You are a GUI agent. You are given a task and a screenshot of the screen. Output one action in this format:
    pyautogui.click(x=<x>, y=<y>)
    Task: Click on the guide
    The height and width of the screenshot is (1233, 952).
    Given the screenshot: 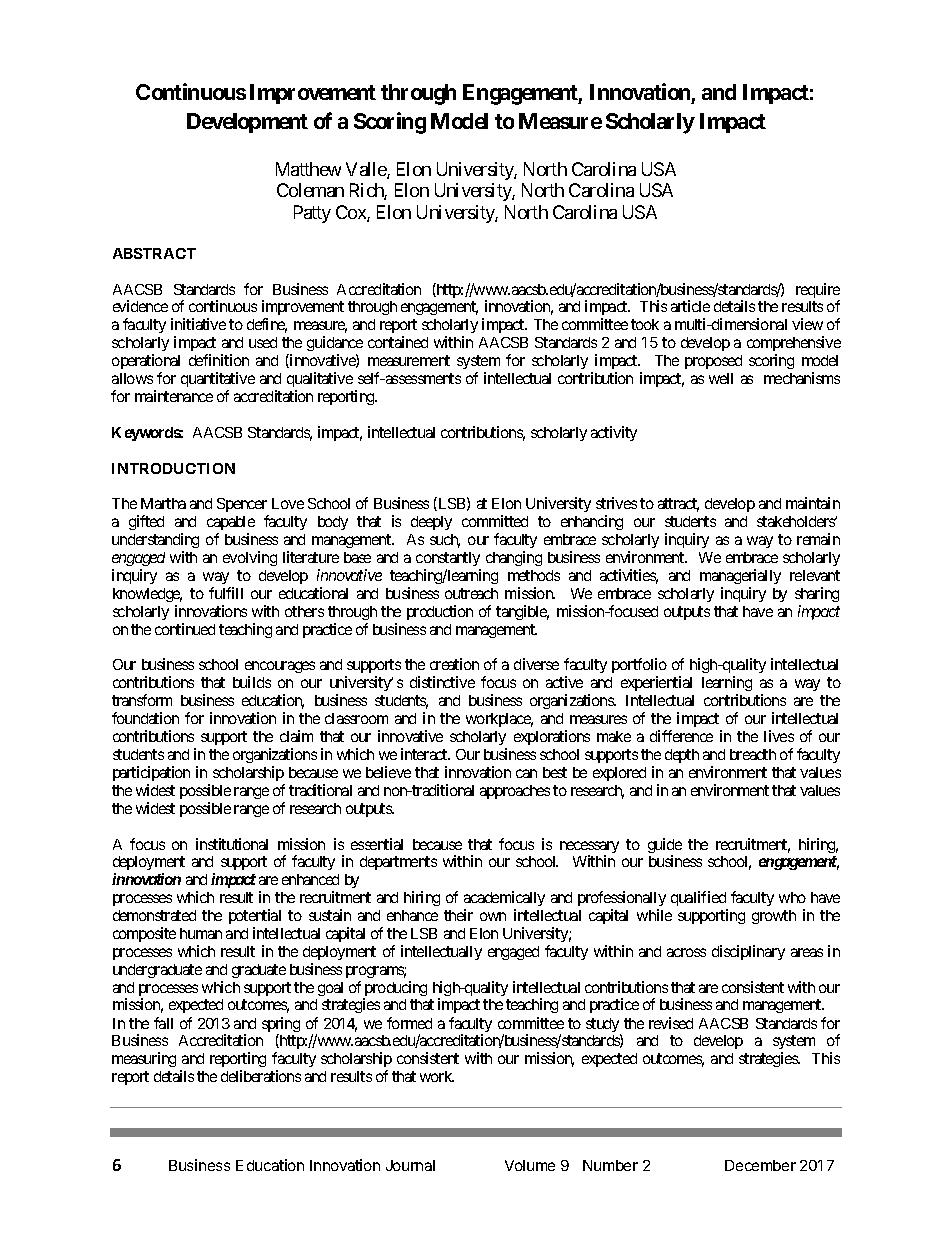 What is the action you would take?
    pyautogui.click(x=665, y=847)
